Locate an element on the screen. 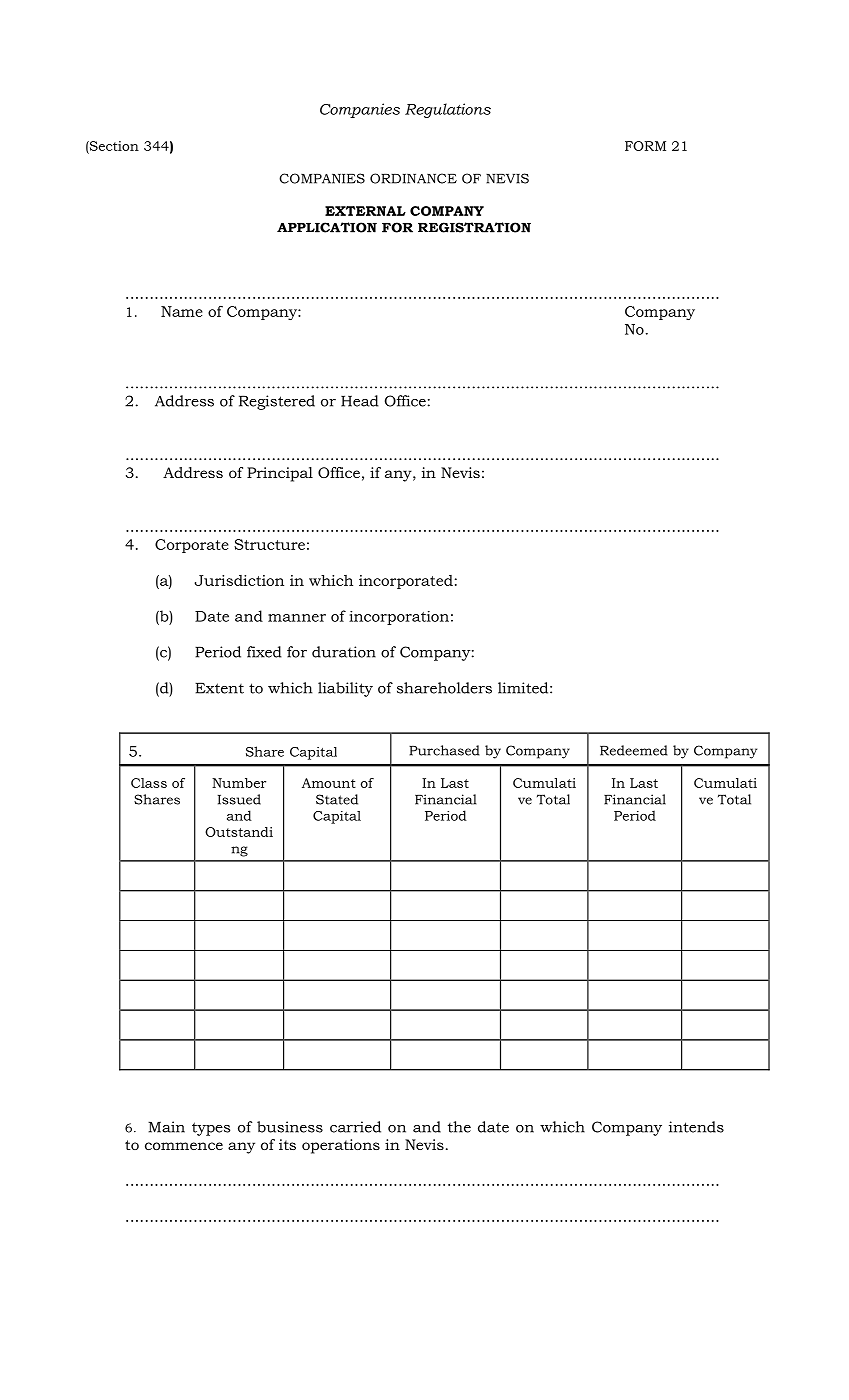 The image size is (849, 1400). types is located at coordinates (211, 1129).
